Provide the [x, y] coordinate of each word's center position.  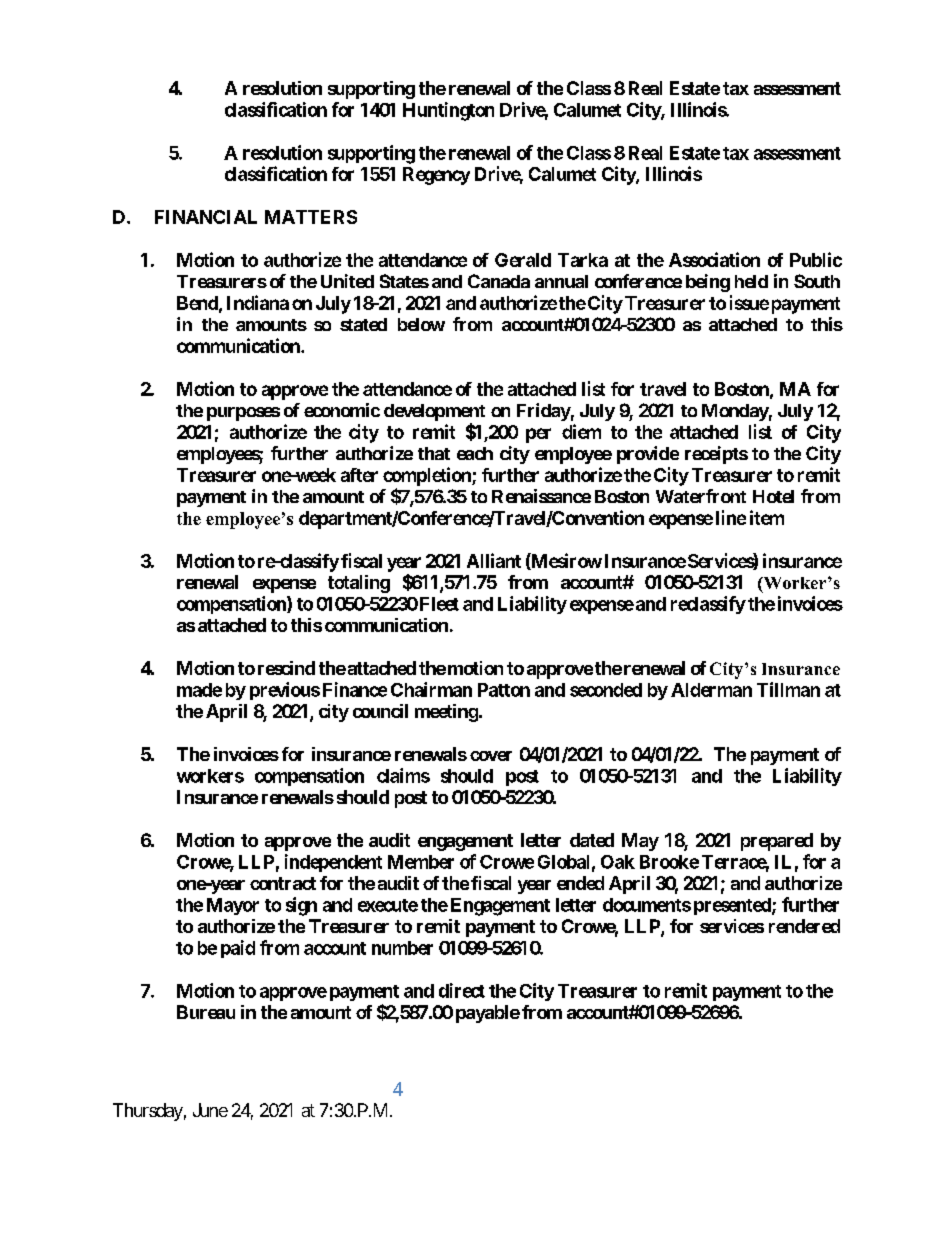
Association [714, 259]
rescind [286, 668]
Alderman [711, 690]
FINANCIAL [206, 217]
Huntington [448, 111]
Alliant [494, 560]
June [210, 1110]
